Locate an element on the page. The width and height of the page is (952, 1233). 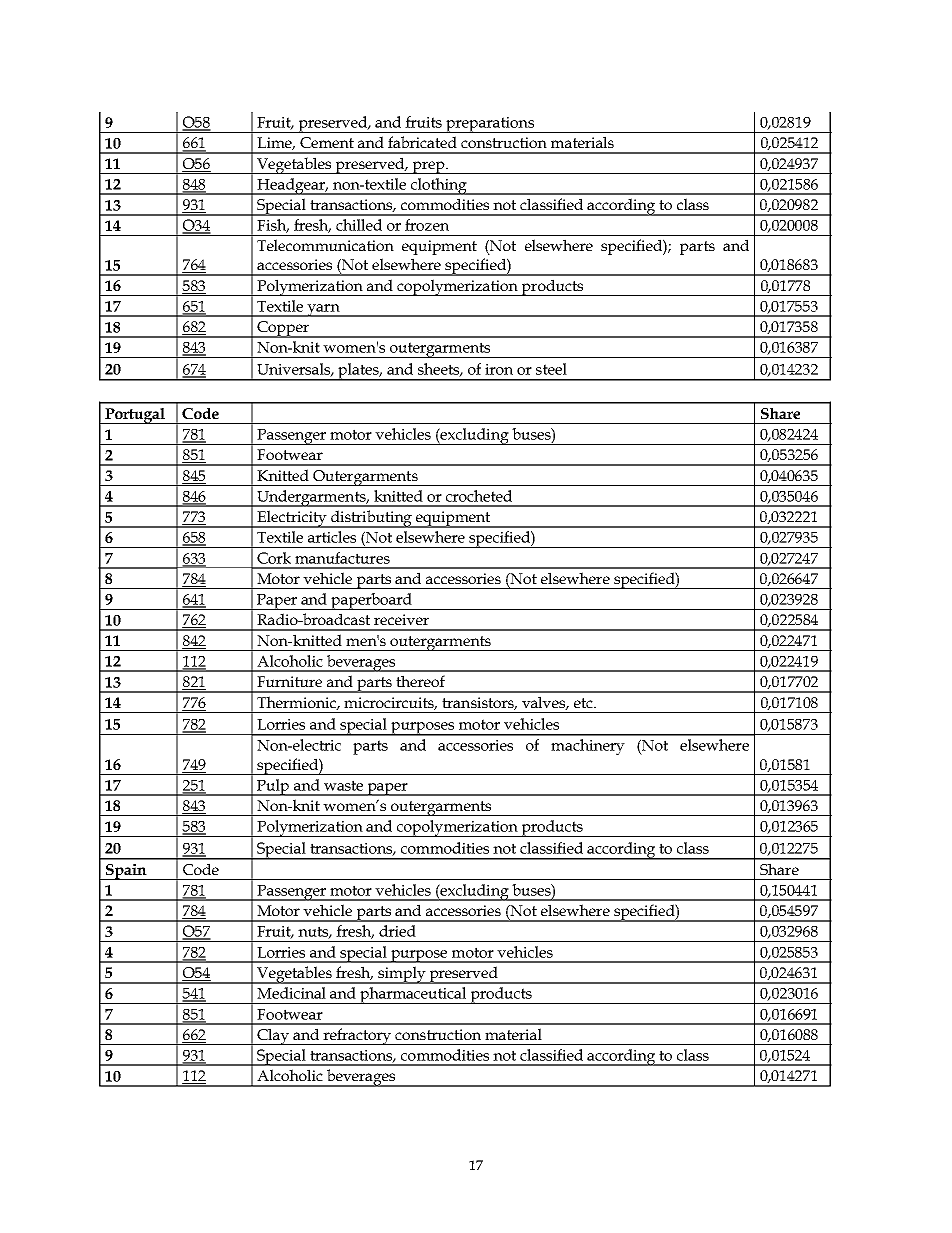
machinery is located at coordinates (588, 747).
